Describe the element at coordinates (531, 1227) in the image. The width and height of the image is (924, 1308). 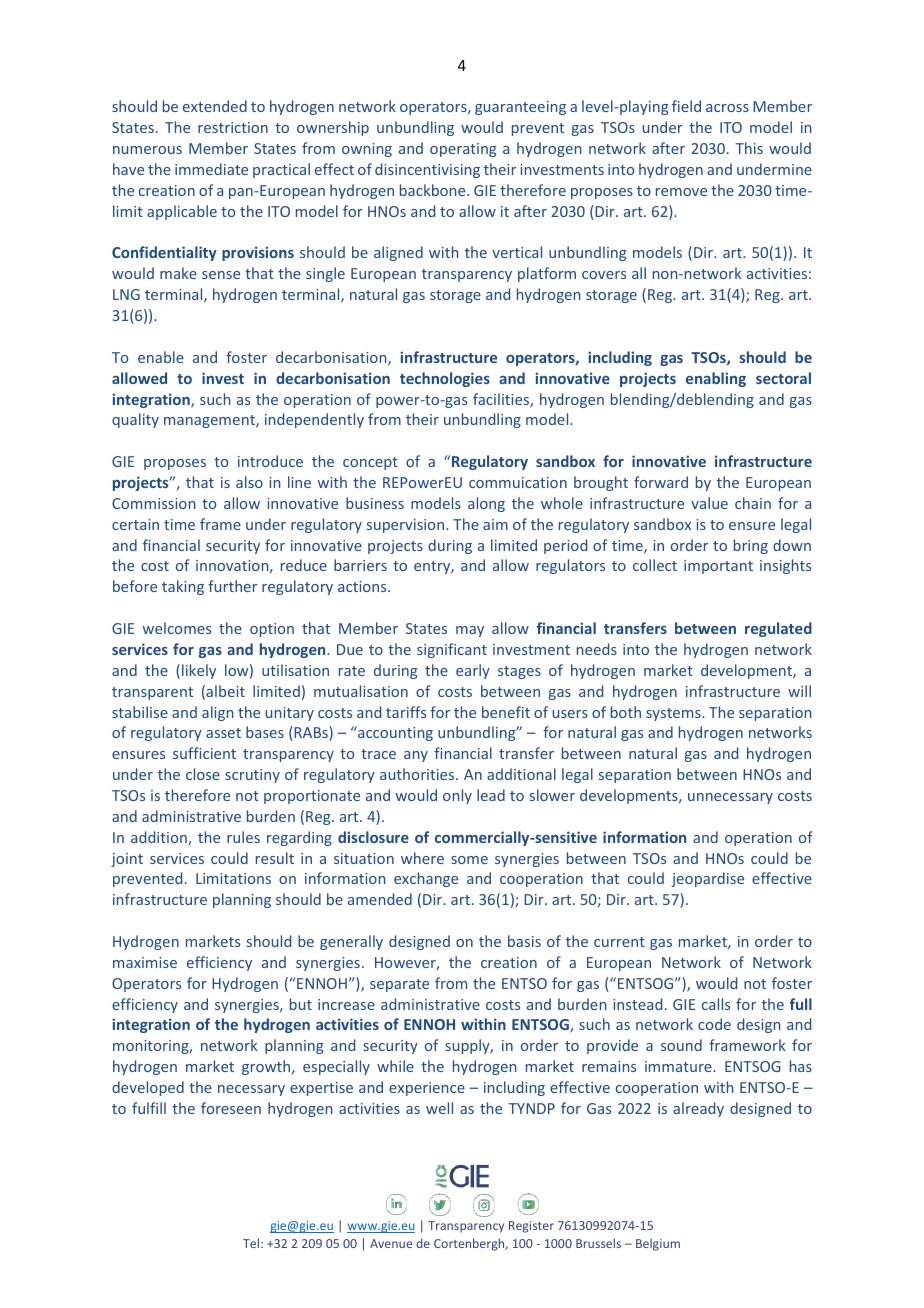
I see `Register` at that location.
